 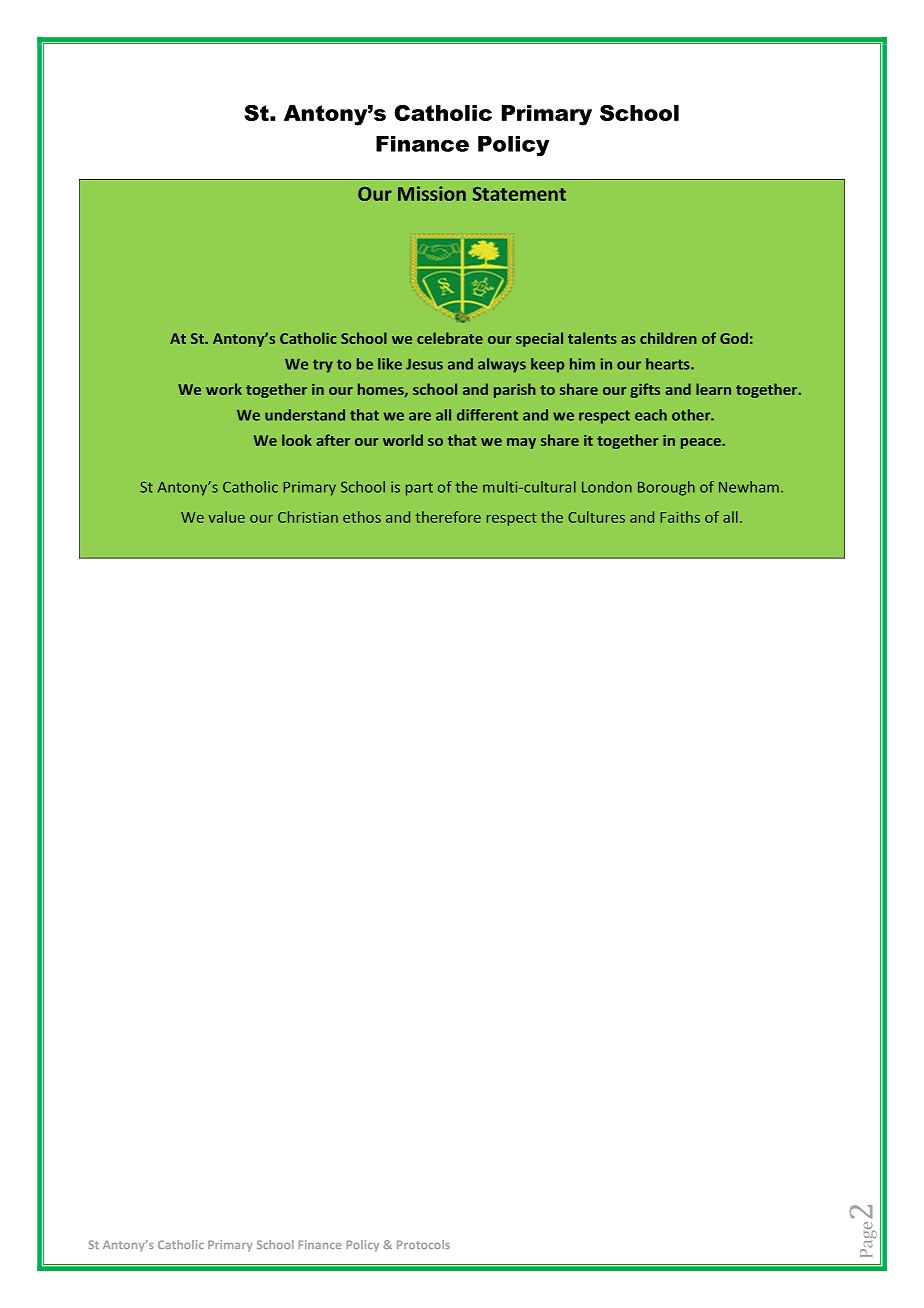 I want to click on ethos, so click(x=362, y=517).
